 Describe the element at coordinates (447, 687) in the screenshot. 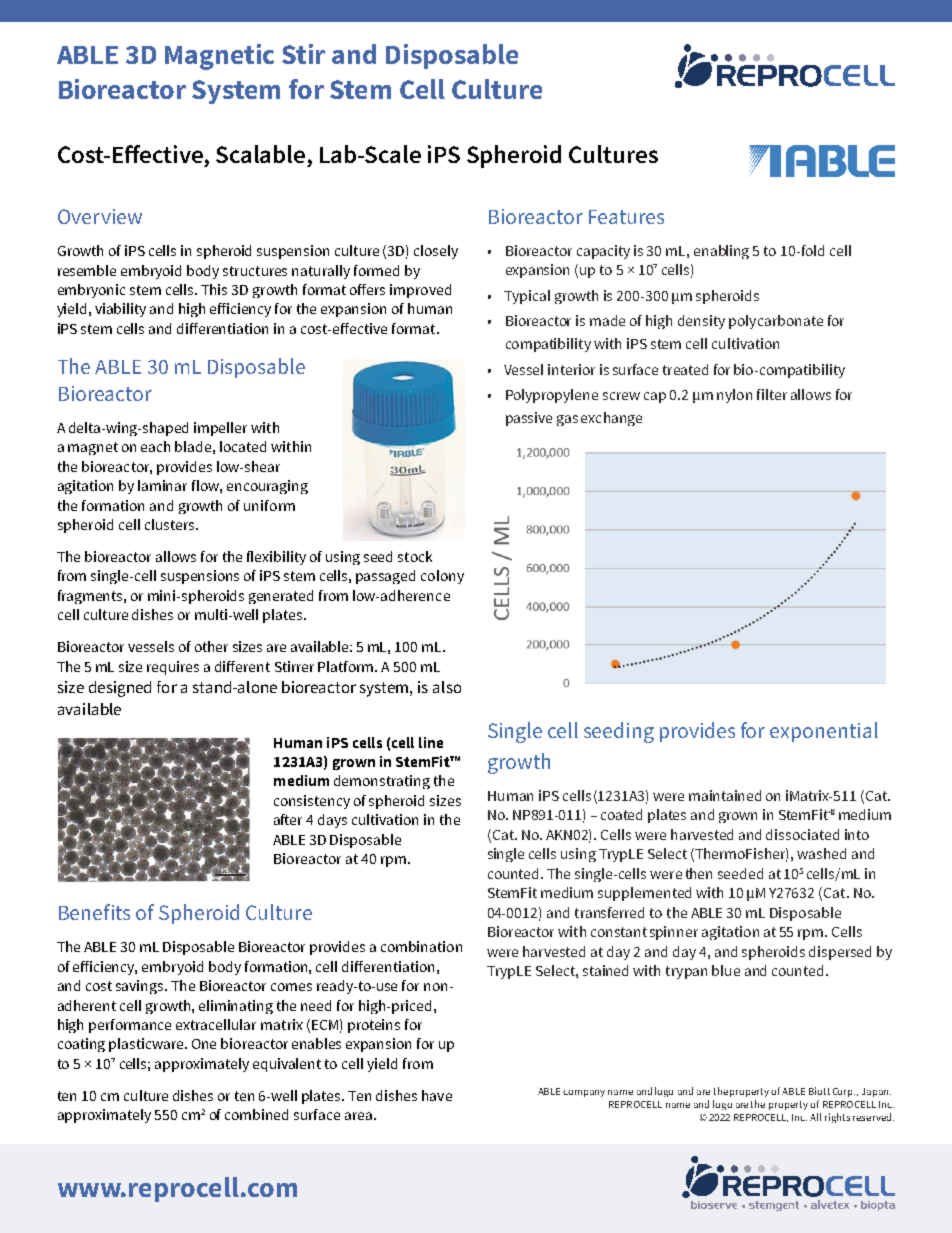

I see `also` at that location.
